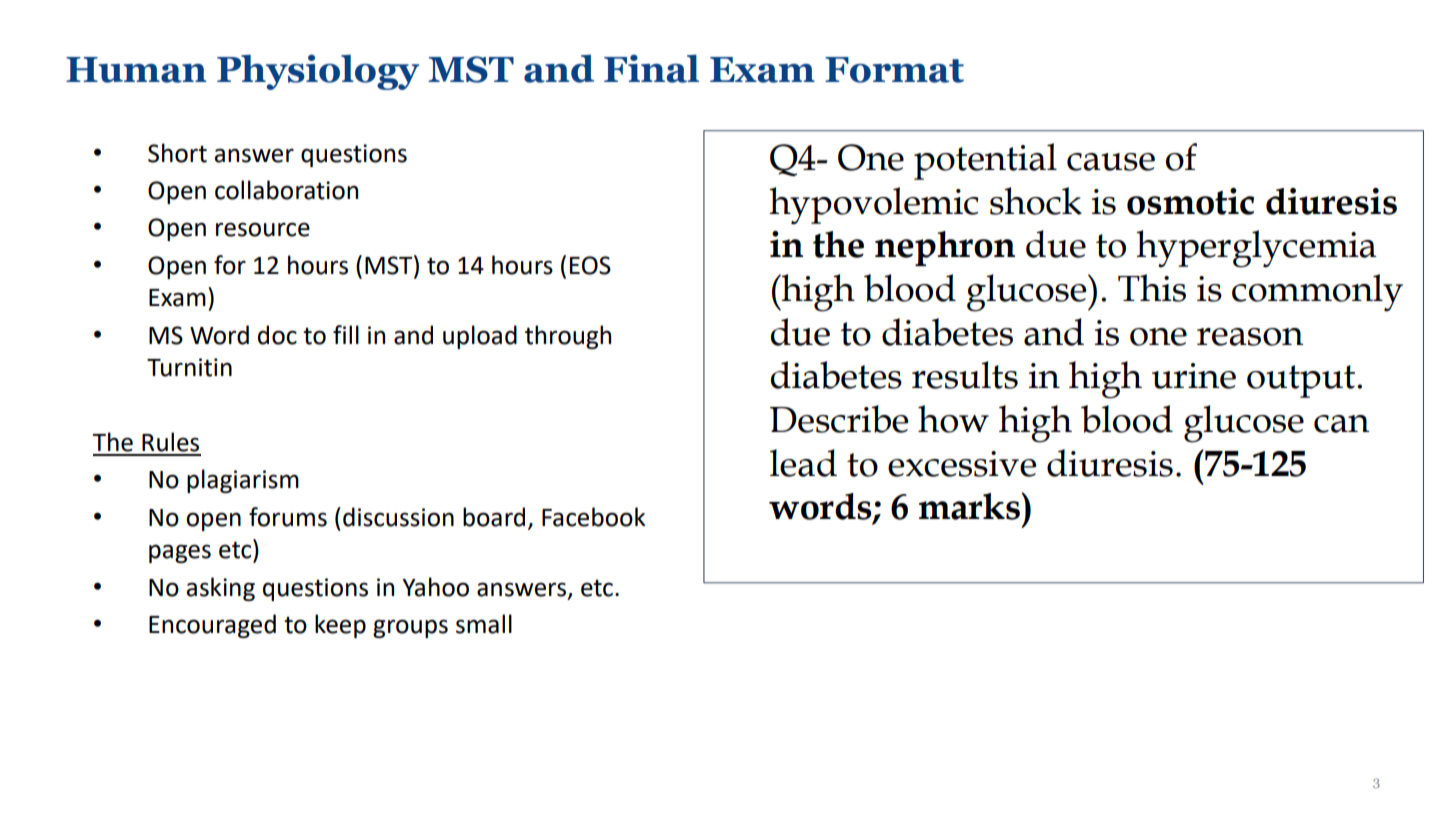  Describe the element at coordinates (874, 206) in the screenshot. I see `hypovolemic` at that location.
